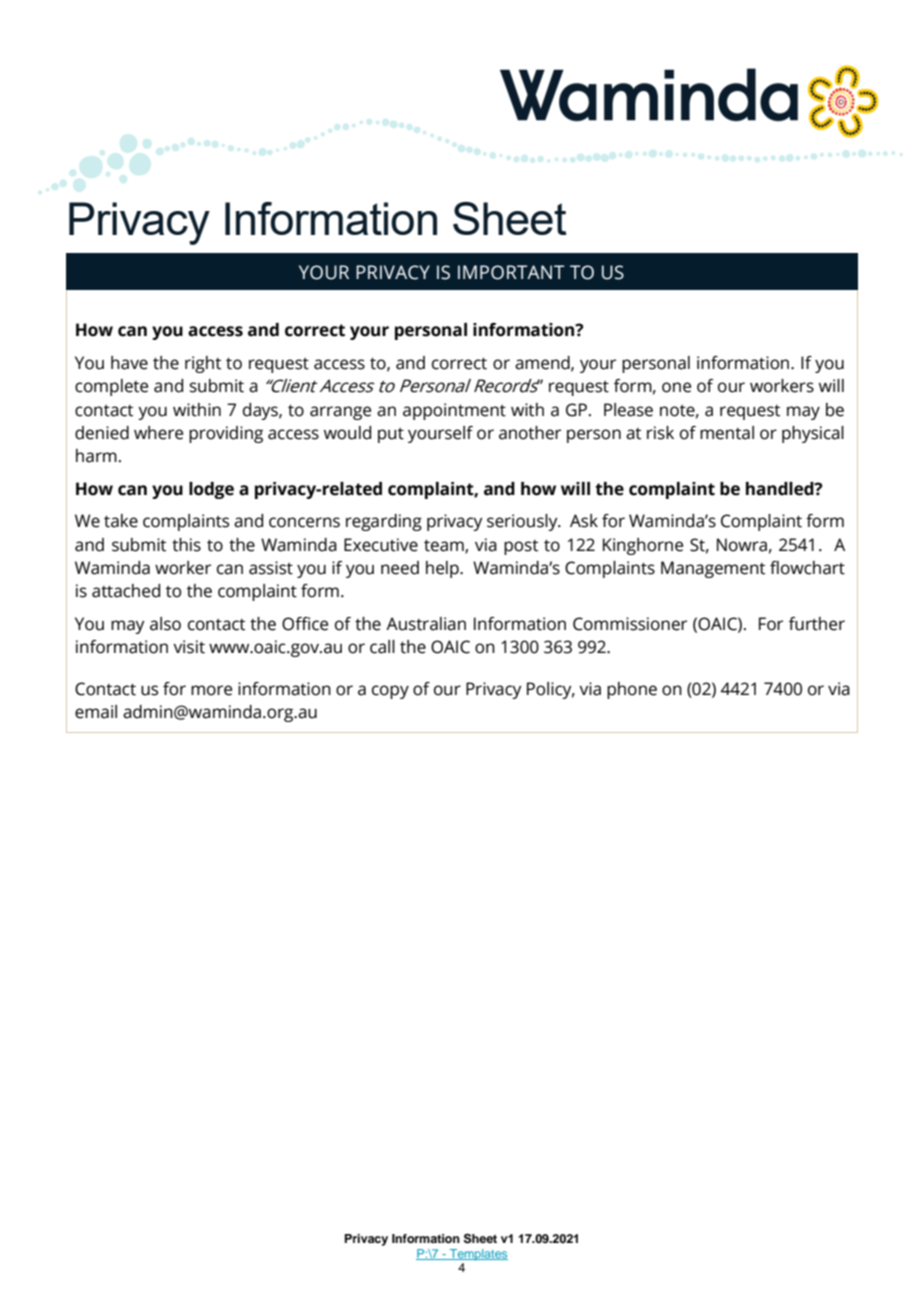 Image resolution: width=924 pixels, height=1308 pixels. I want to click on more, so click(211, 690).
